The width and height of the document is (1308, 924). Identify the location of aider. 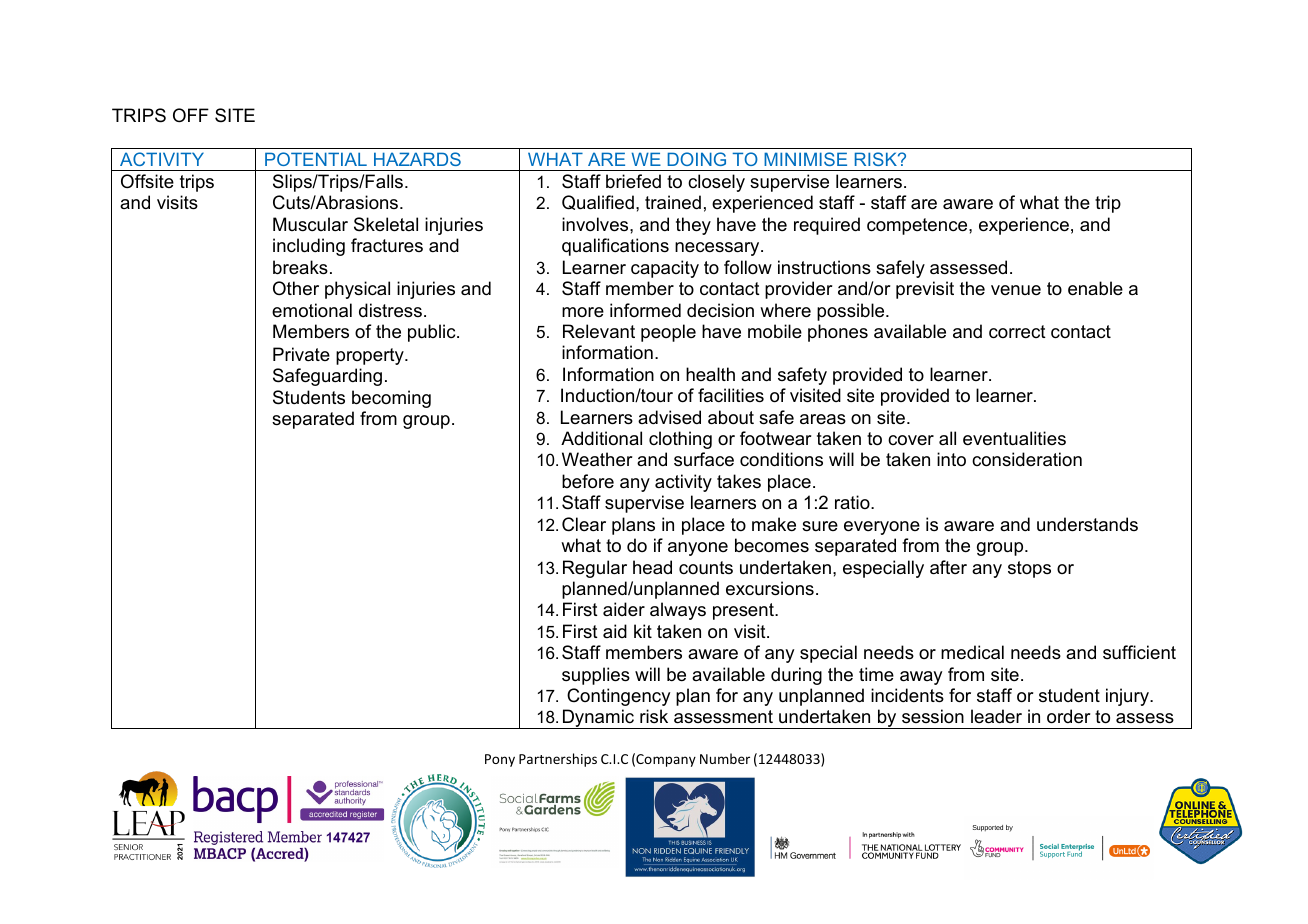
(624, 609).
